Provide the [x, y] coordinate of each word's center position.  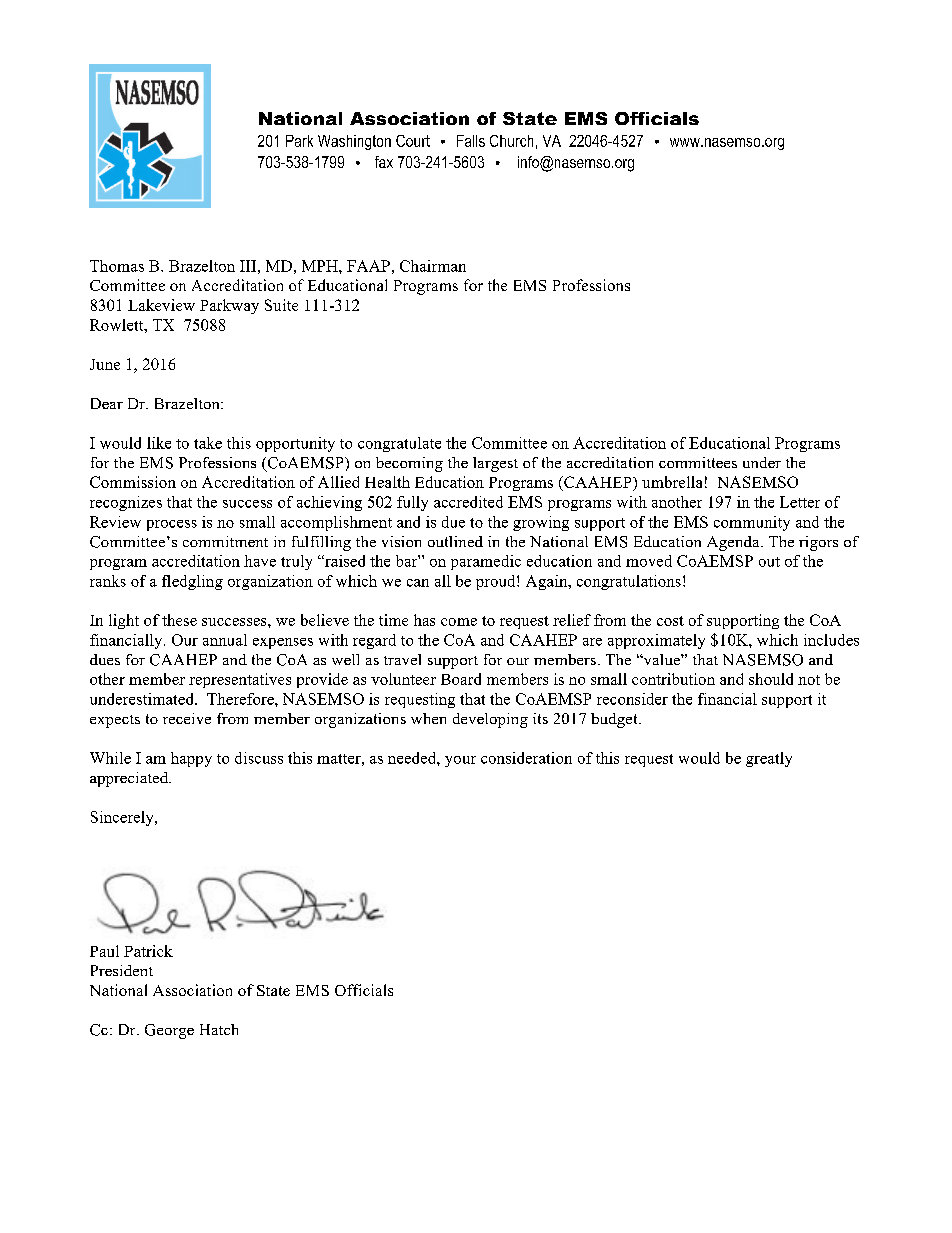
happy [191, 759]
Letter [800, 502]
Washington [354, 142]
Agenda [734, 543]
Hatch [219, 1029]
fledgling [192, 582]
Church [511, 141]
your [460, 761]
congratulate [399, 444]
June [105, 364]
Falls [471, 141]
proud [497, 582]
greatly [769, 759]
